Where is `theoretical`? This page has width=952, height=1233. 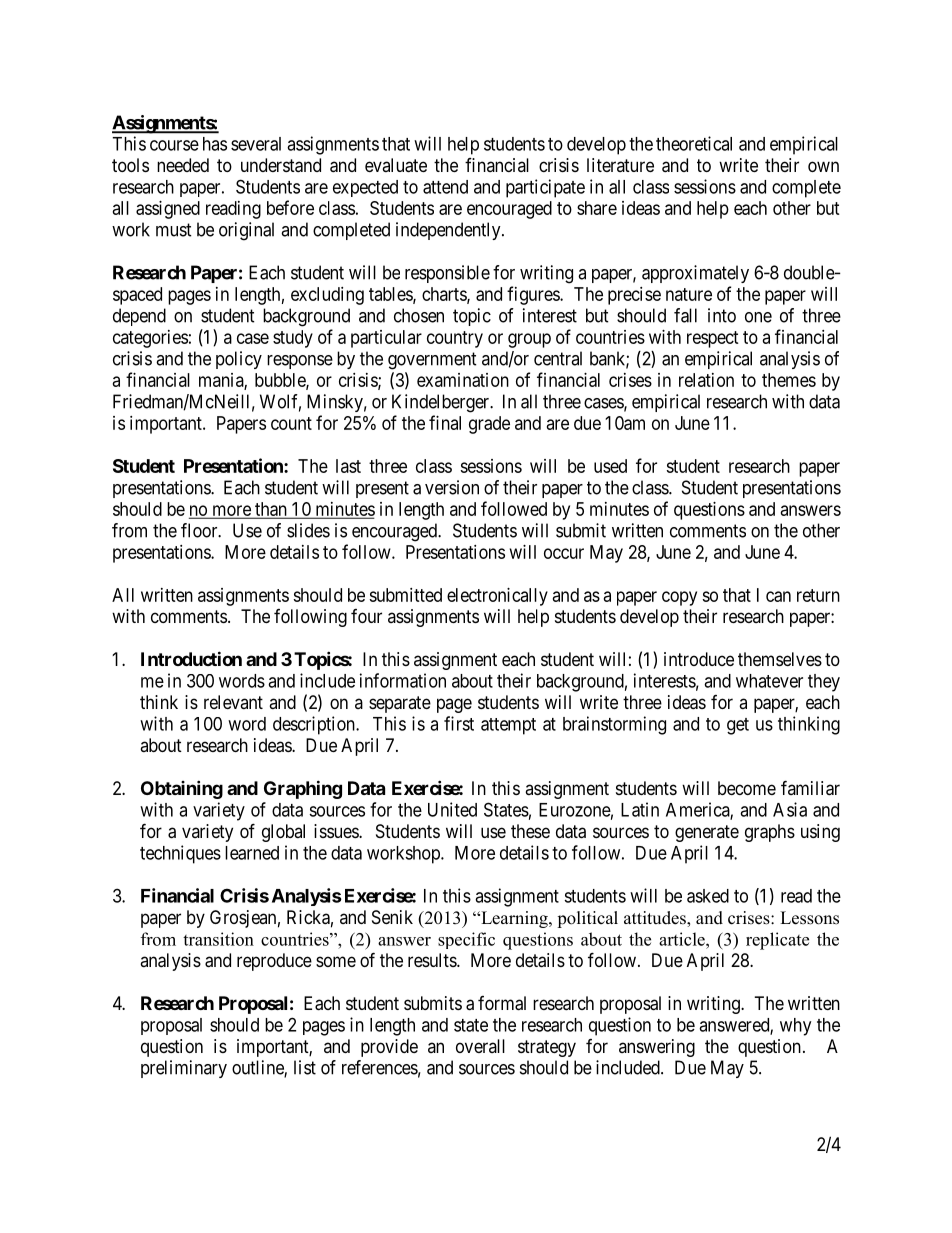 theoretical is located at coordinates (694, 143).
